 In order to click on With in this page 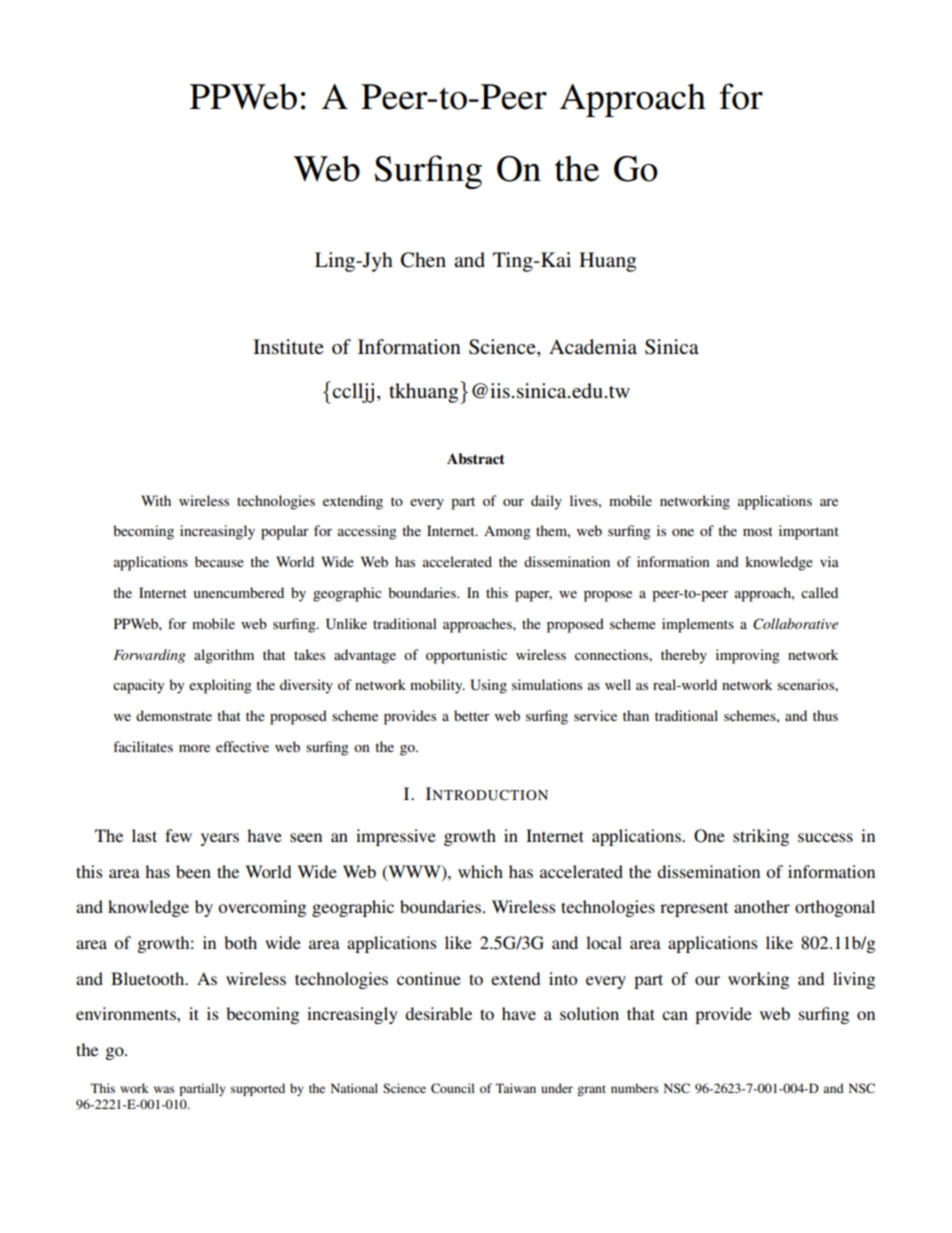, I will do `click(156, 500)`.
